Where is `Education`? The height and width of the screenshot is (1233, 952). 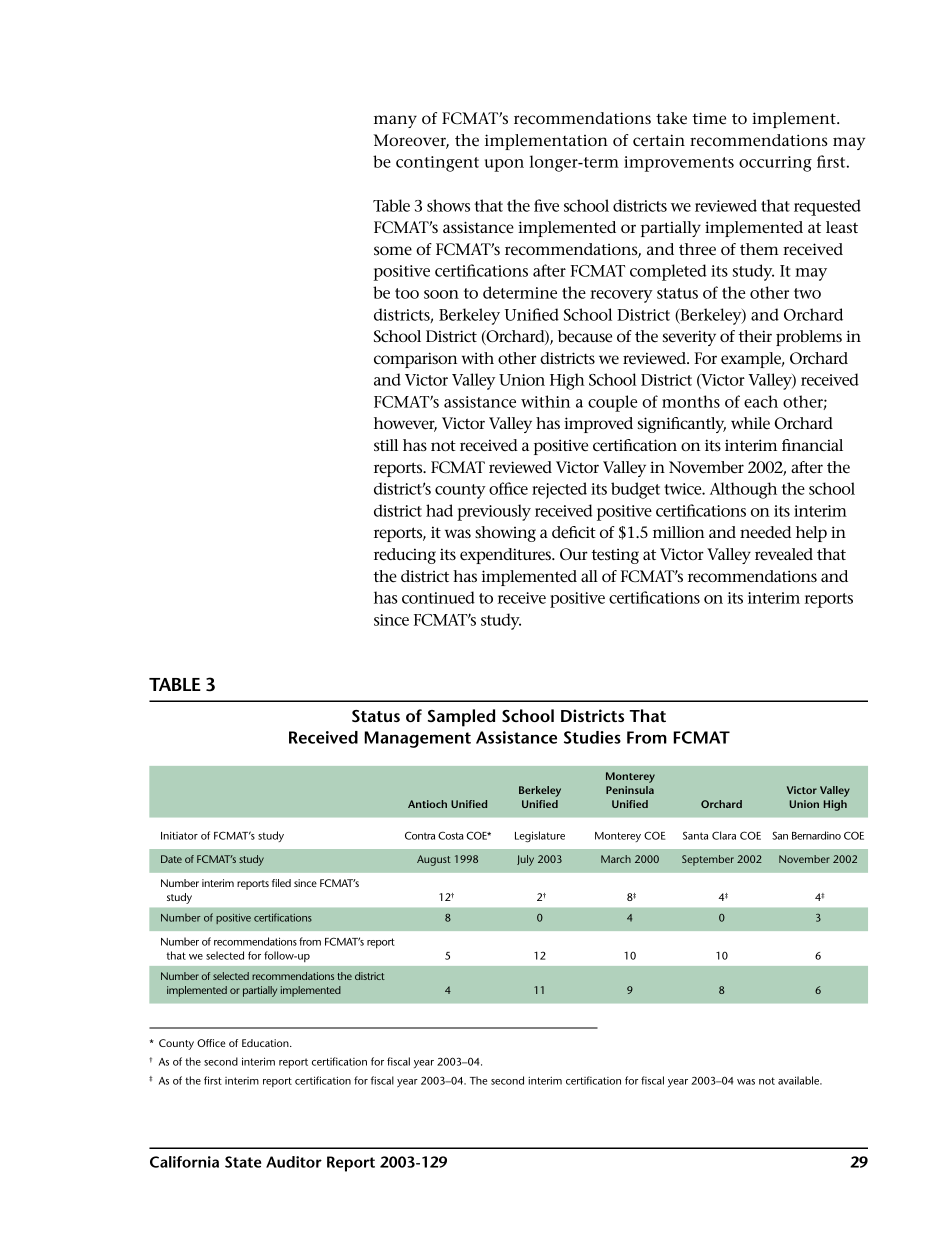
Education is located at coordinates (266, 1043).
